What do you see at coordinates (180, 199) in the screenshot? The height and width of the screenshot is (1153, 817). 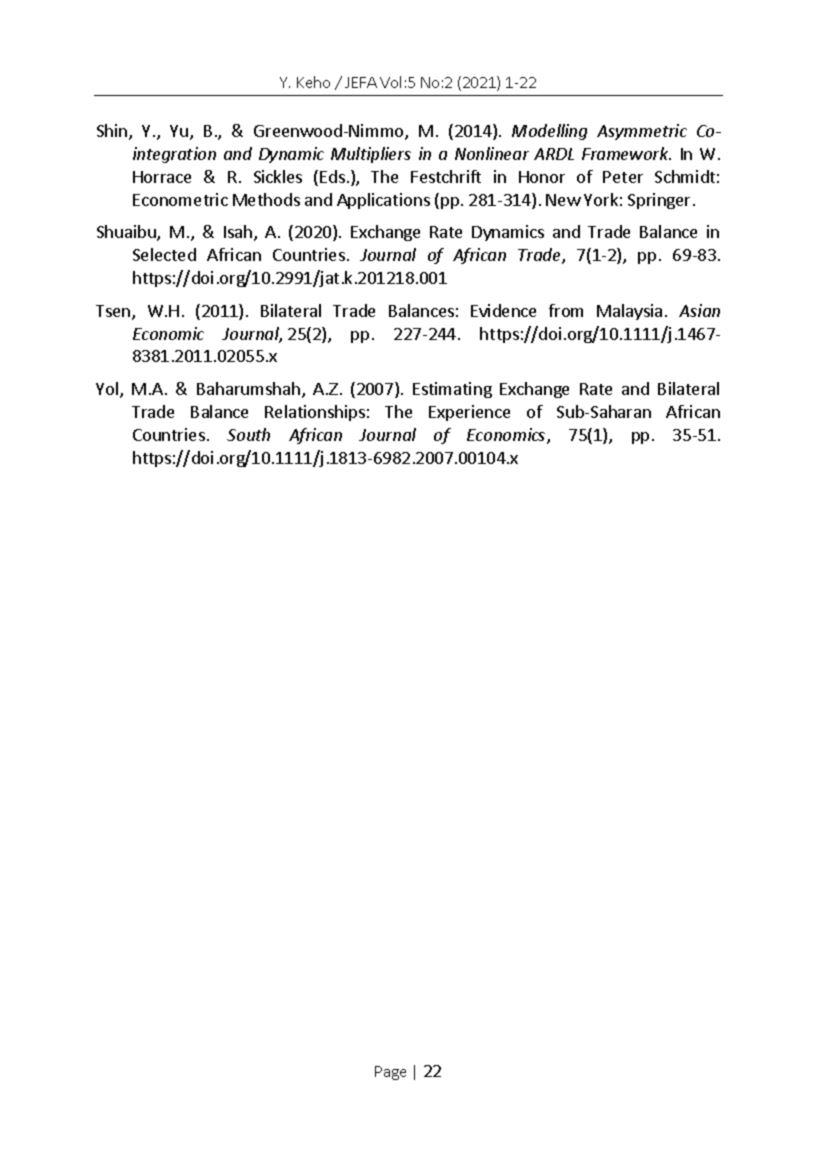 I see `Econometric` at bounding box center [180, 199].
